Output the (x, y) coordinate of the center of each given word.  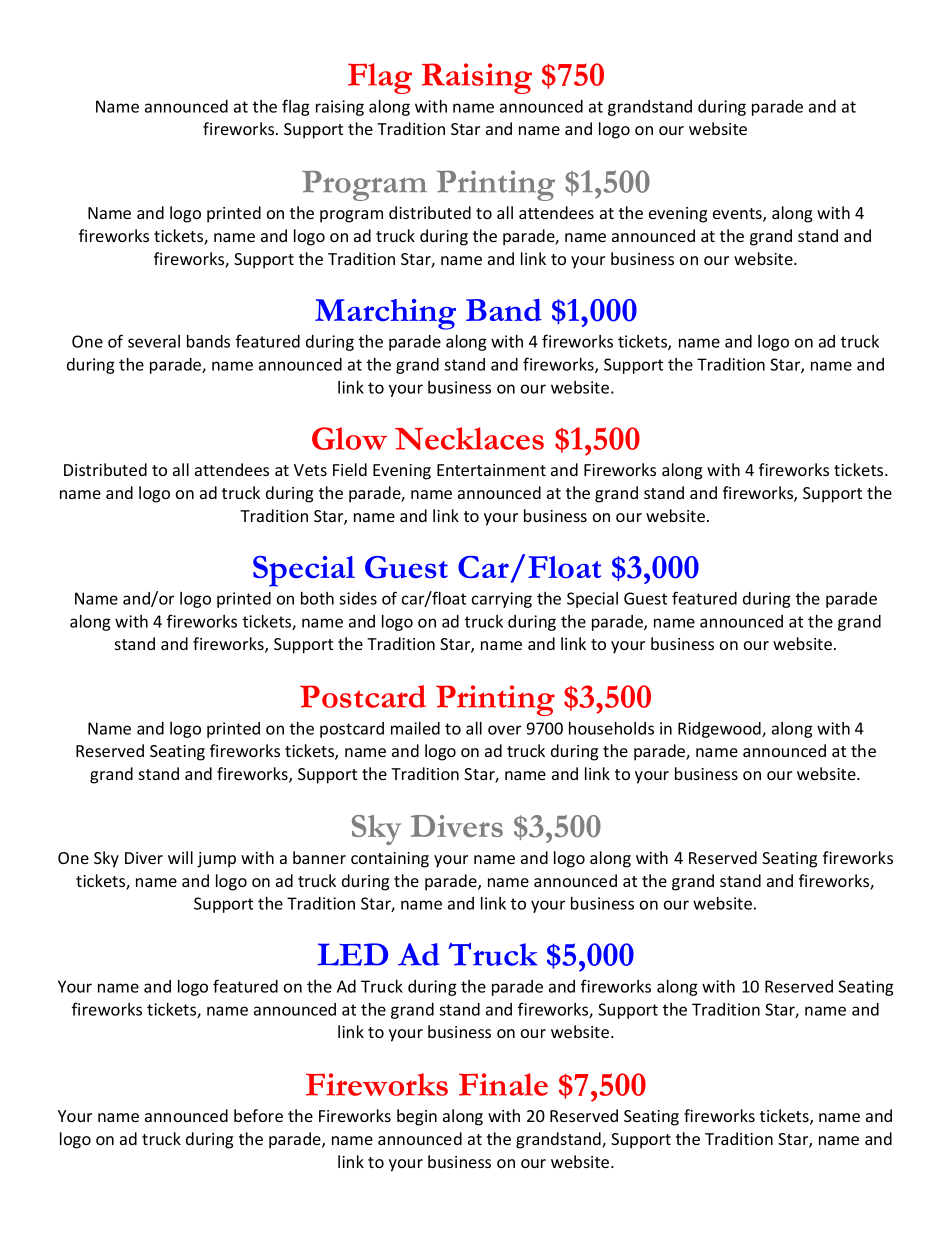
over (504, 730)
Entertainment (491, 470)
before (258, 1115)
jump (216, 860)
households (611, 728)
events (738, 215)
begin (417, 1117)
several (154, 341)
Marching (385, 314)
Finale (503, 1084)
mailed (415, 728)
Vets (310, 470)
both (317, 598)
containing (390, 860)
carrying (502, 600)
